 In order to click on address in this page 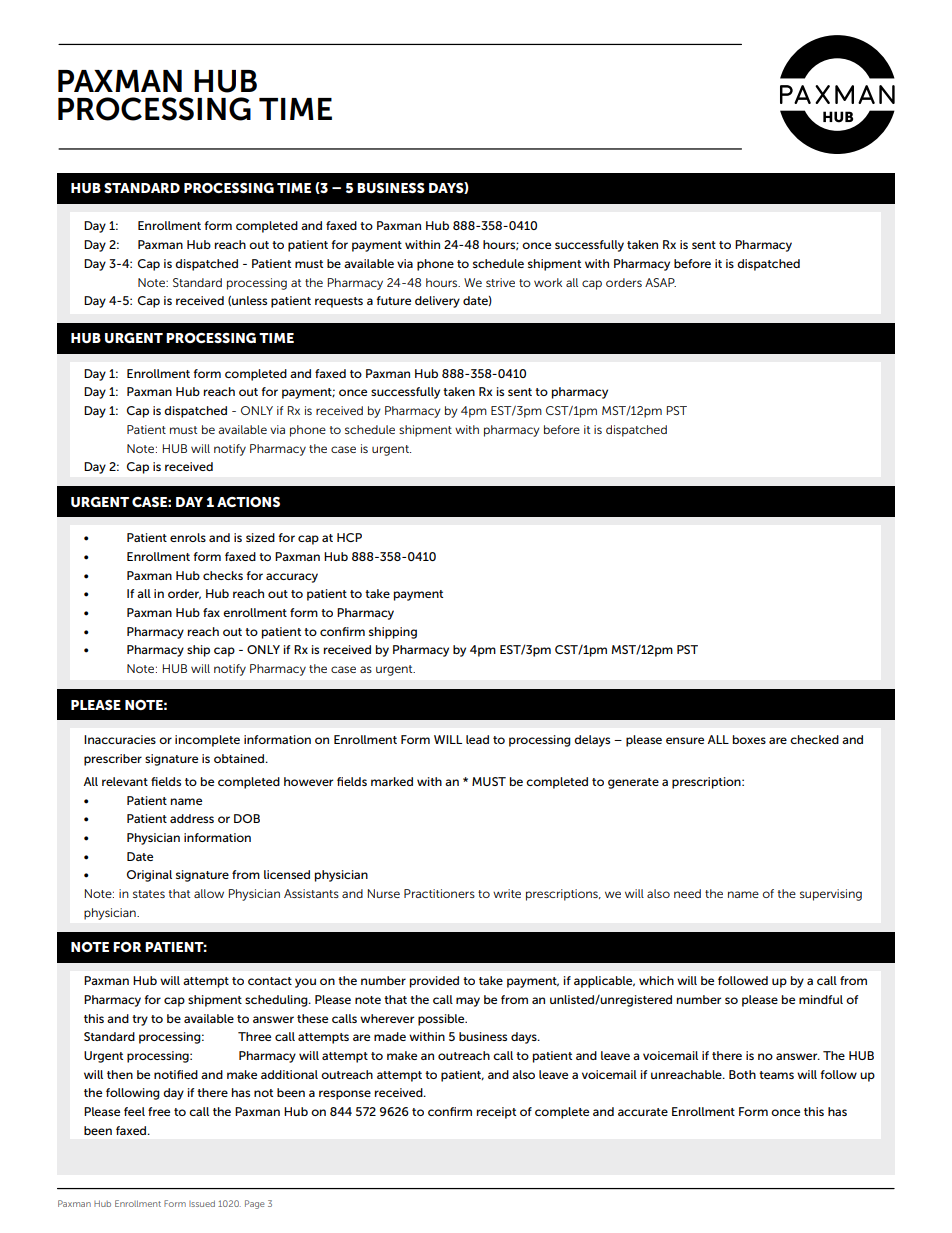, I will do `click(192, 818)`.
